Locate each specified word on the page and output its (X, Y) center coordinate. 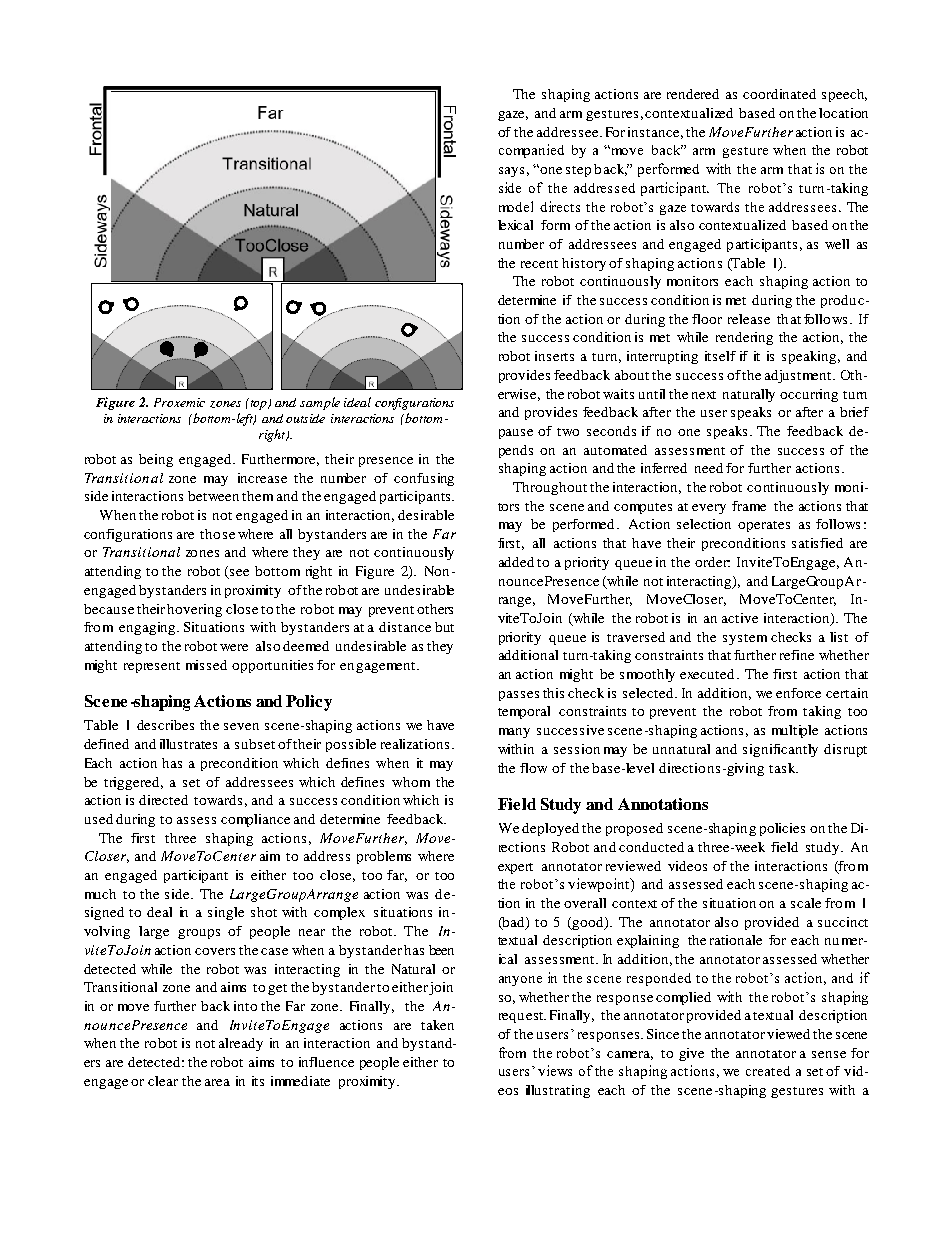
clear (163, 1081)
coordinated (779, 94)
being (156, 460)
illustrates (188, 744)
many (514, 733)
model (516, 206)
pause (516, 434)
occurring (809, 395)
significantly (780, 750)
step (578, 171)
